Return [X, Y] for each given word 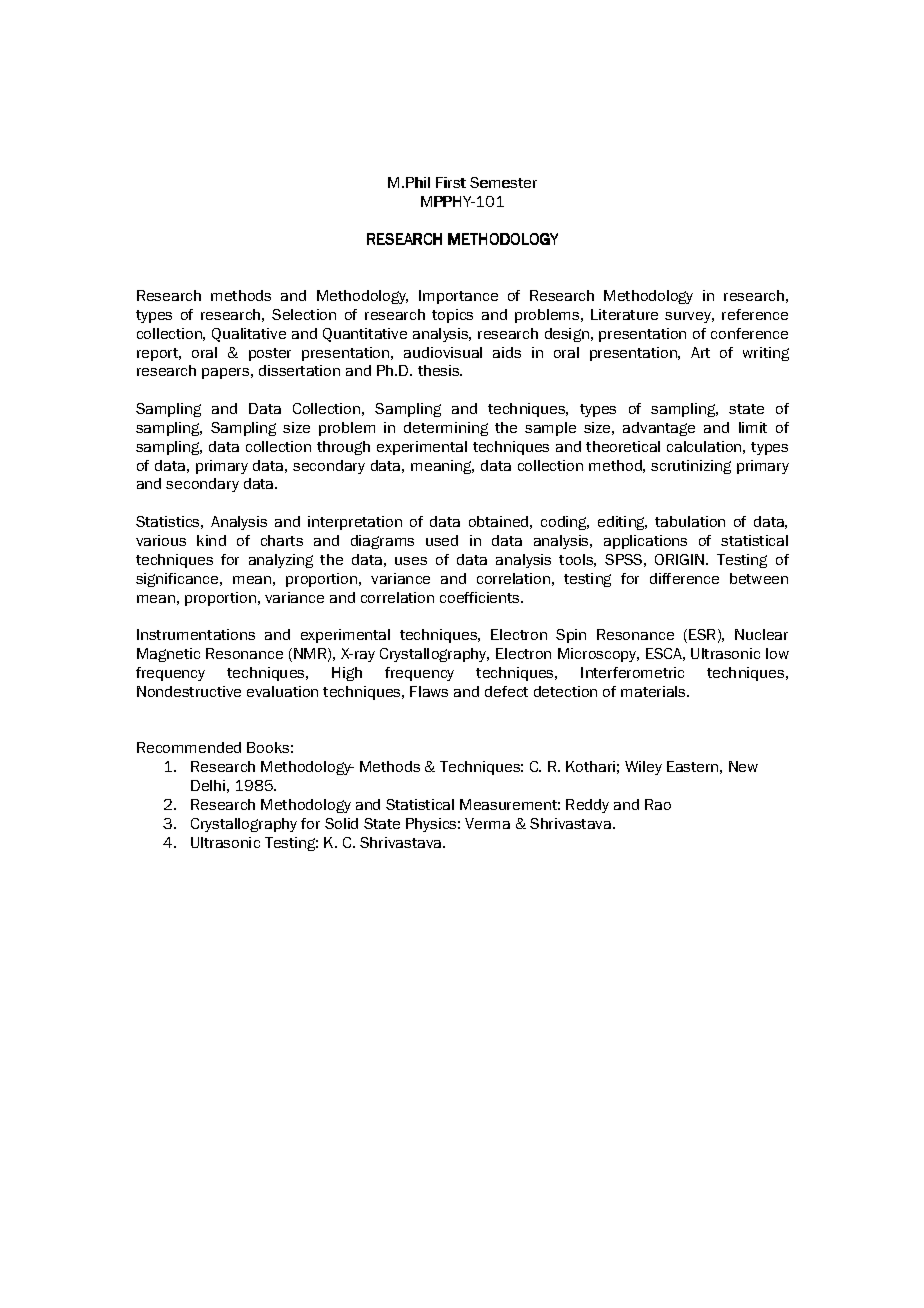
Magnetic [168, 655]
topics [452, 316]
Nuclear [761, 634]
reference [755, 314]
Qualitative [249, 335]
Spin [571, 636]
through [343, 448]
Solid [341, 823]
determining [446, 429]
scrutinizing [691, 467]
